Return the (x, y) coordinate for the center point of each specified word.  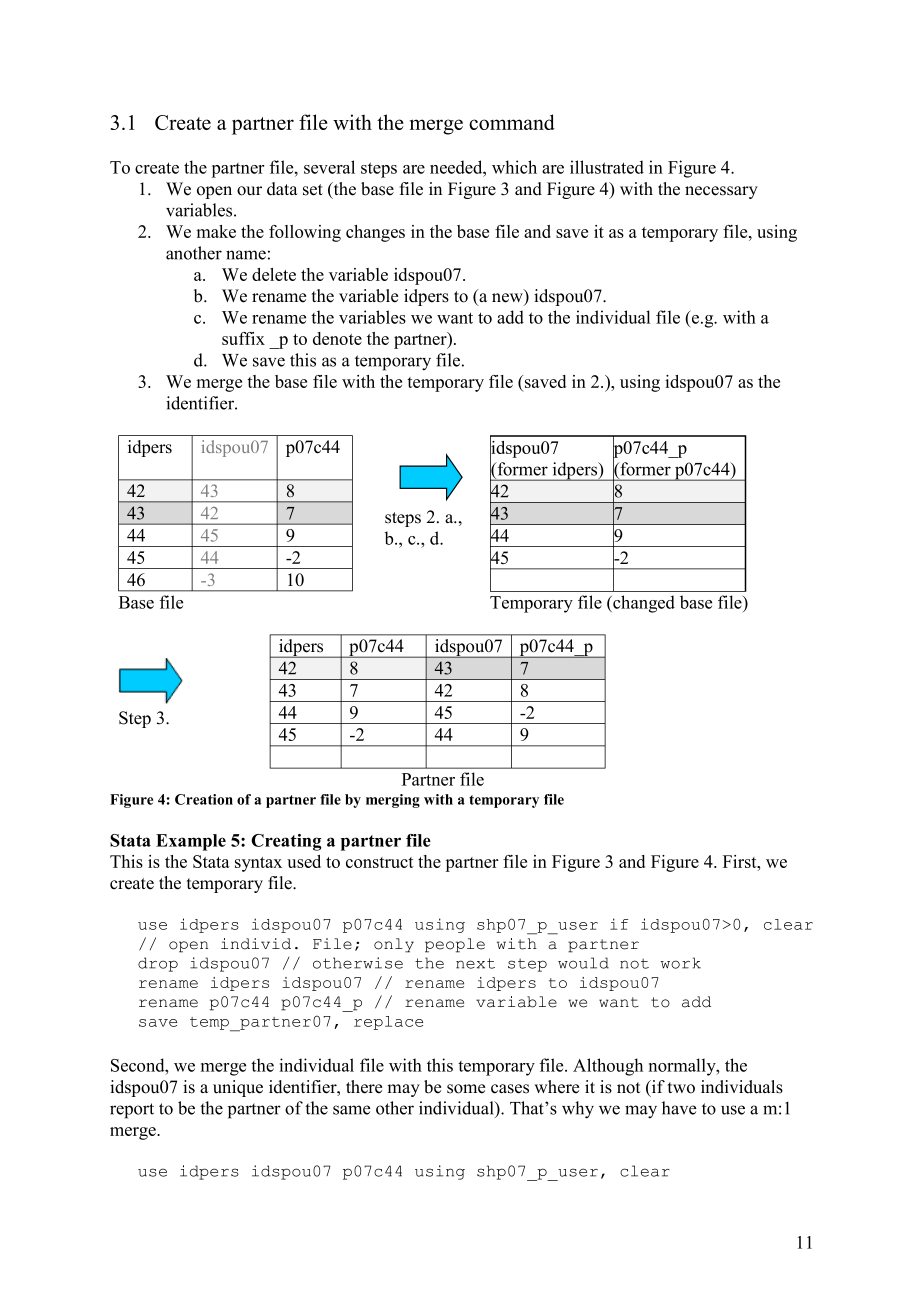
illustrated (607, 167)
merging (393, 801)
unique (238, 1088)
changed (643, 604)
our (249, 191)
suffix (243, 338)
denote (337, 338)
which (514, 167)
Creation (204, 799)
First (741, 861)
